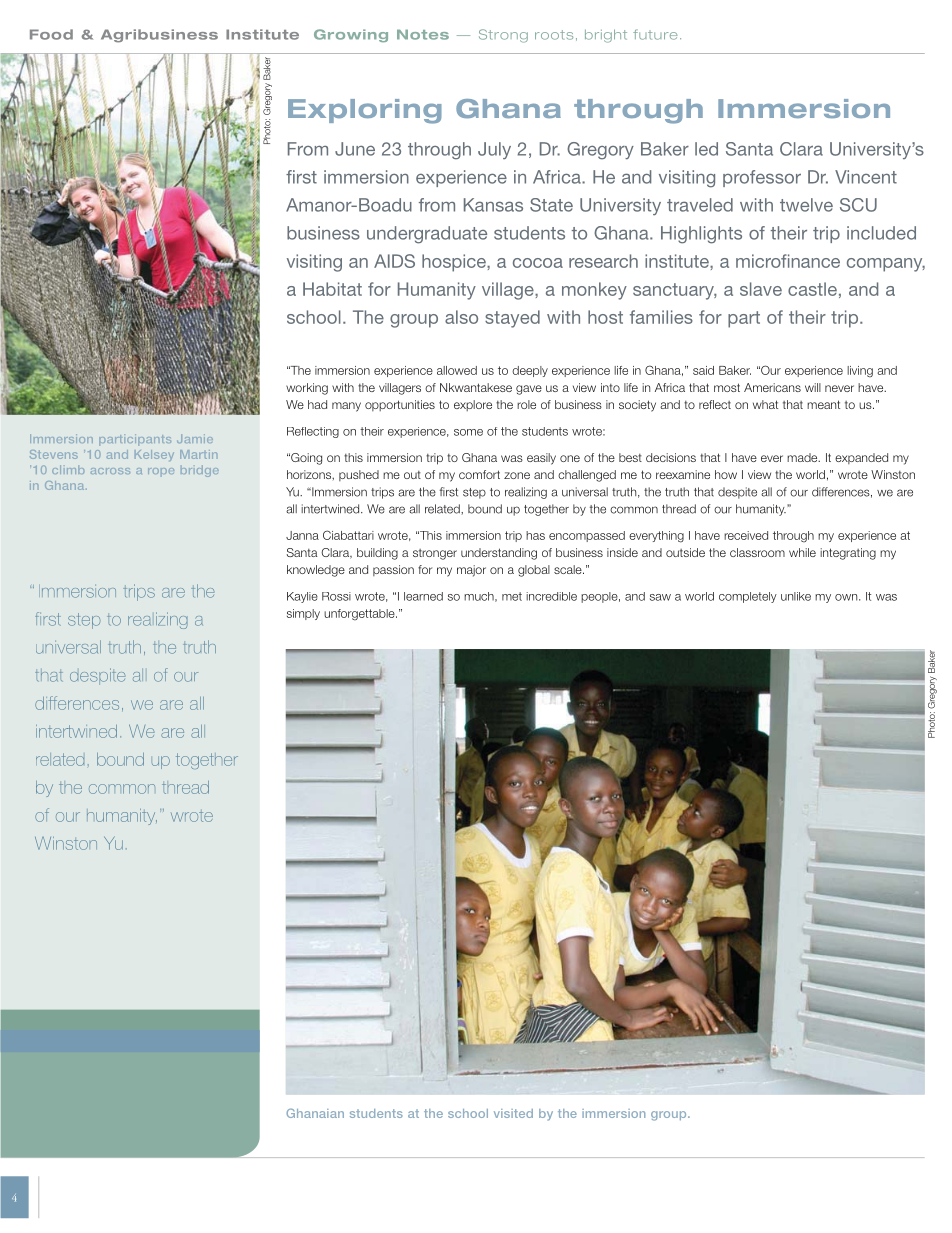 This image has width=952, height=1233. I want to click on Notes, so click(423, 35).
